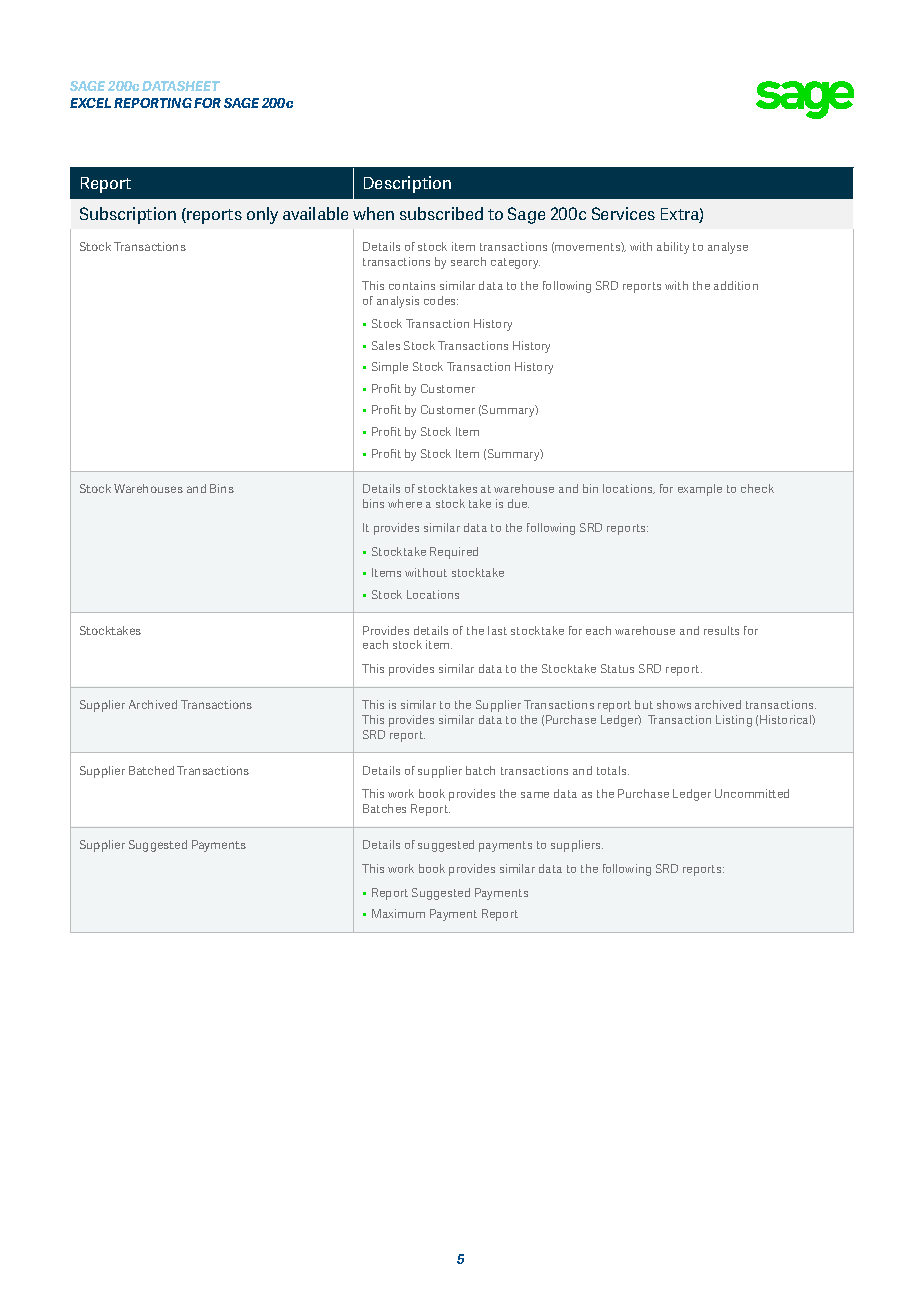  Describe the element at coordinates (613, 770) in the screenshot. I see `totals` at that location.
